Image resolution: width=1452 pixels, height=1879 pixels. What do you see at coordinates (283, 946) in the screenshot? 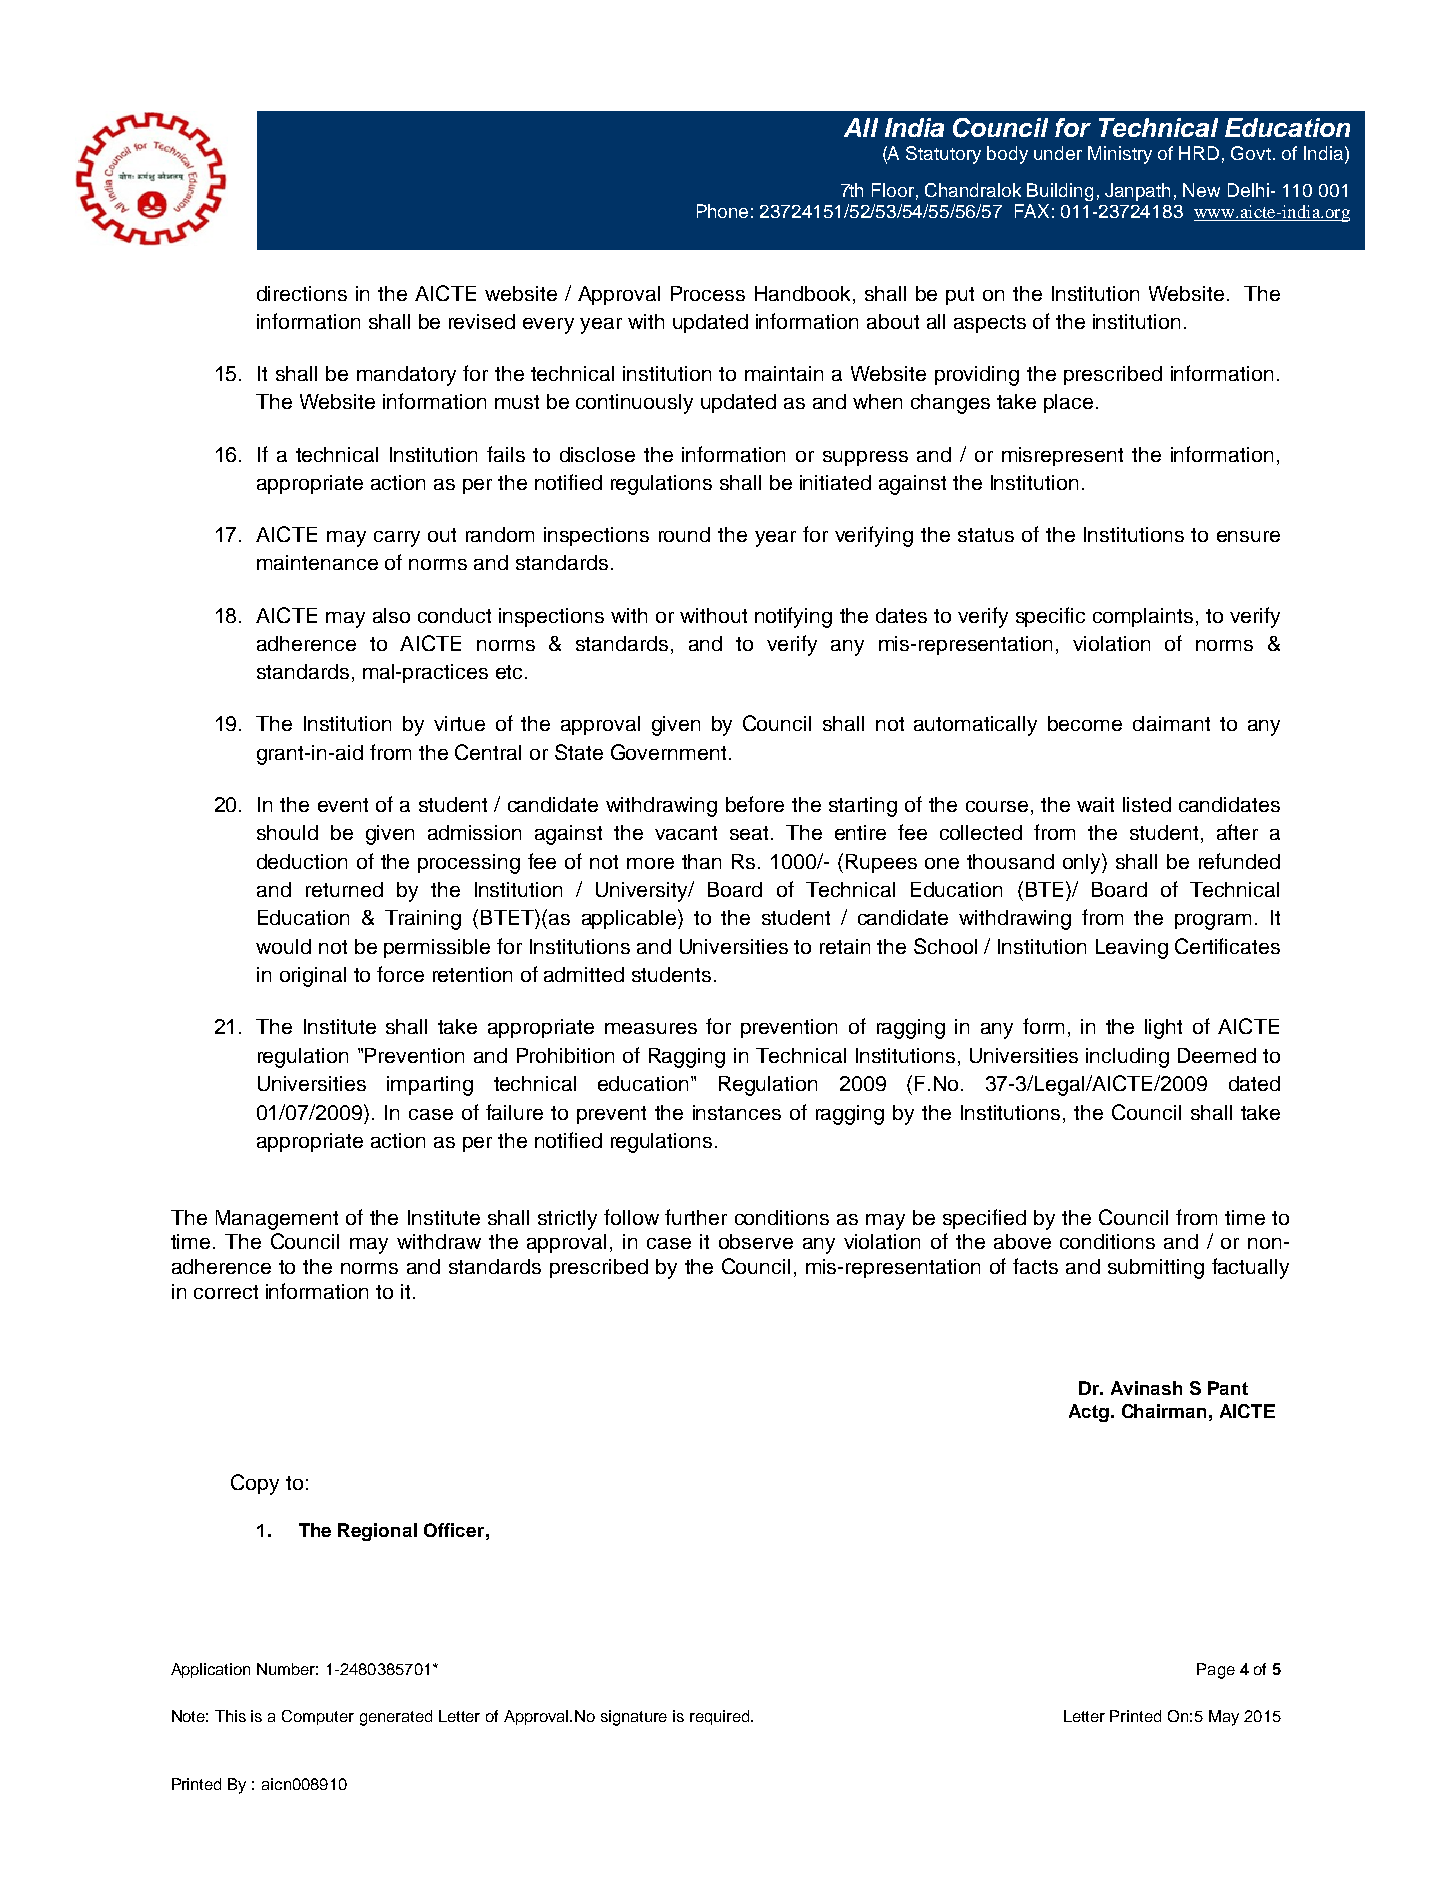
I see `would` at bounding box center [283, 946].
